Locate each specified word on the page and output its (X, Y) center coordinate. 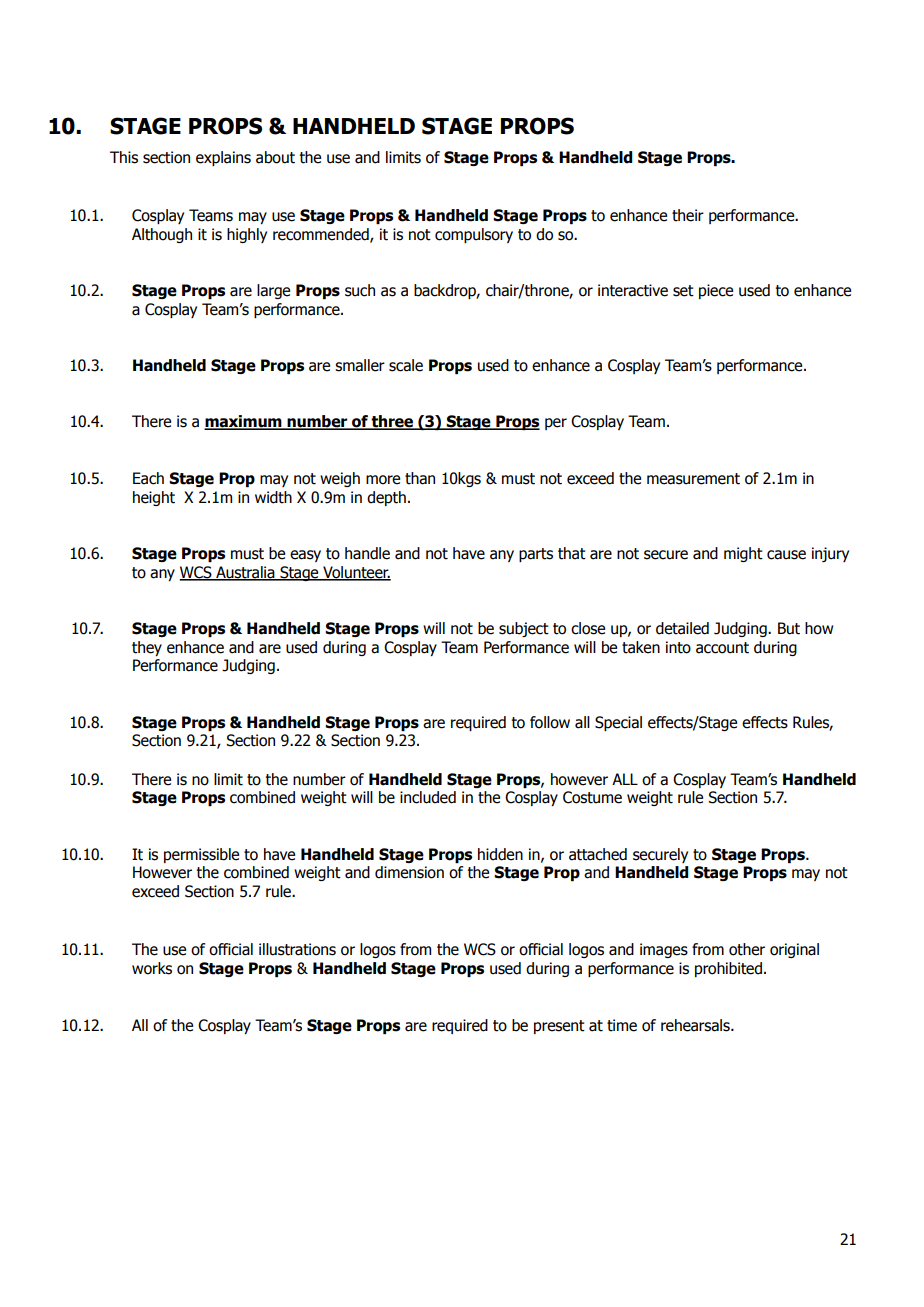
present (559, 1027)
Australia (245, 573)
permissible (201, 855)
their (688, 215)
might (743, 554)
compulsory (474, 235)
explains (223, 158)
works (152, 968)
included (428, 797)
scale (406, 365)
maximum (244, 422)
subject (524, 629)
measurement (693, 479)
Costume (592, 797)
